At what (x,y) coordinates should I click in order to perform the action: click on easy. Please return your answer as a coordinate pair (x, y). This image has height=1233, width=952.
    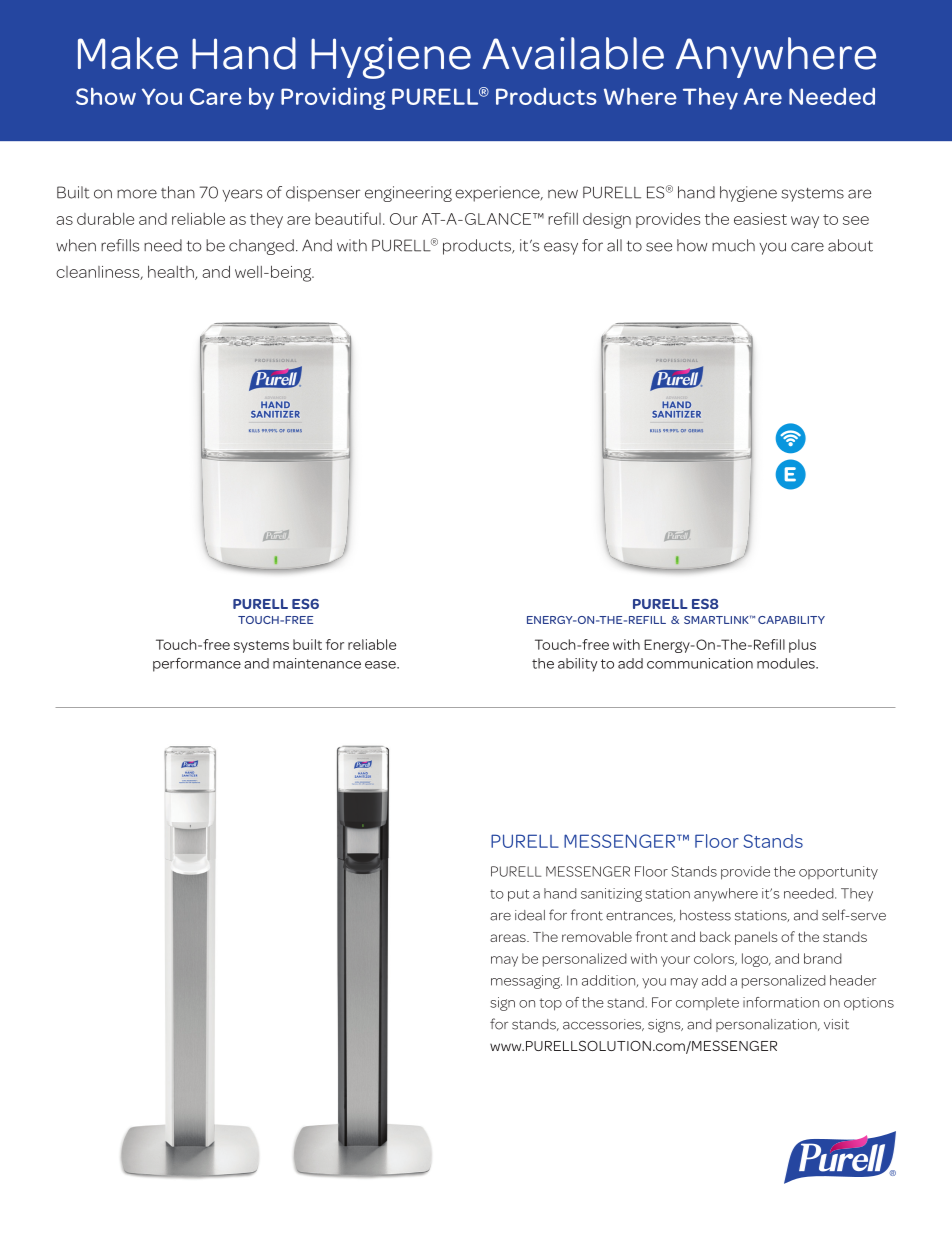
    Looking at the image, I should click on (561, 248).
